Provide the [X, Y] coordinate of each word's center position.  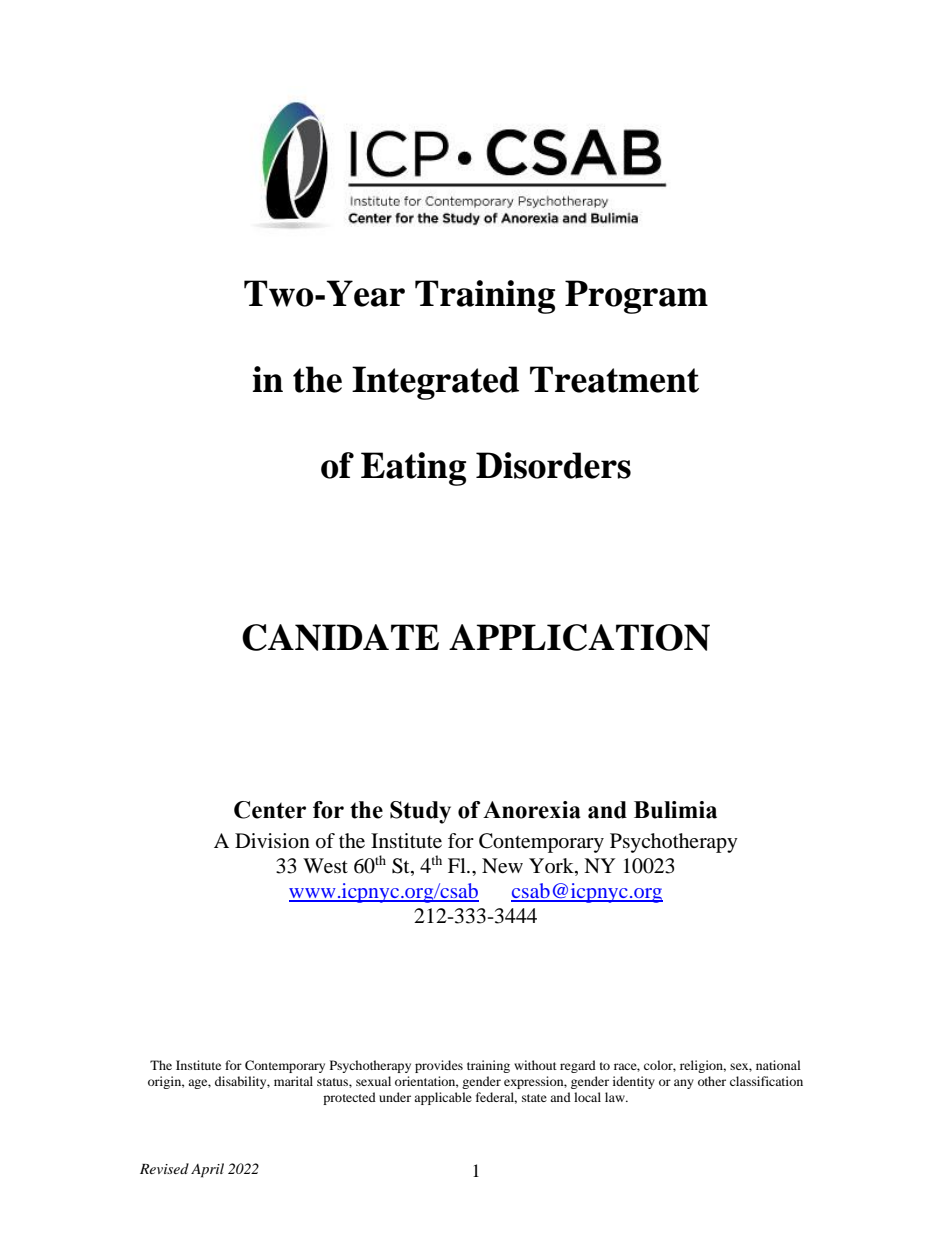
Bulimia [675, 810]
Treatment [614, 379]
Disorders [553, 465]
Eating [413, 469]
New [502, 866]
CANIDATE [340, 637]
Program [636, 297]
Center [270, 810]
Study [420, 812]
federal [496, 1098]
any [684, 1084]
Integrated [435, 383]
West [325, 866]
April [207, 1170]
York [552, 867]
